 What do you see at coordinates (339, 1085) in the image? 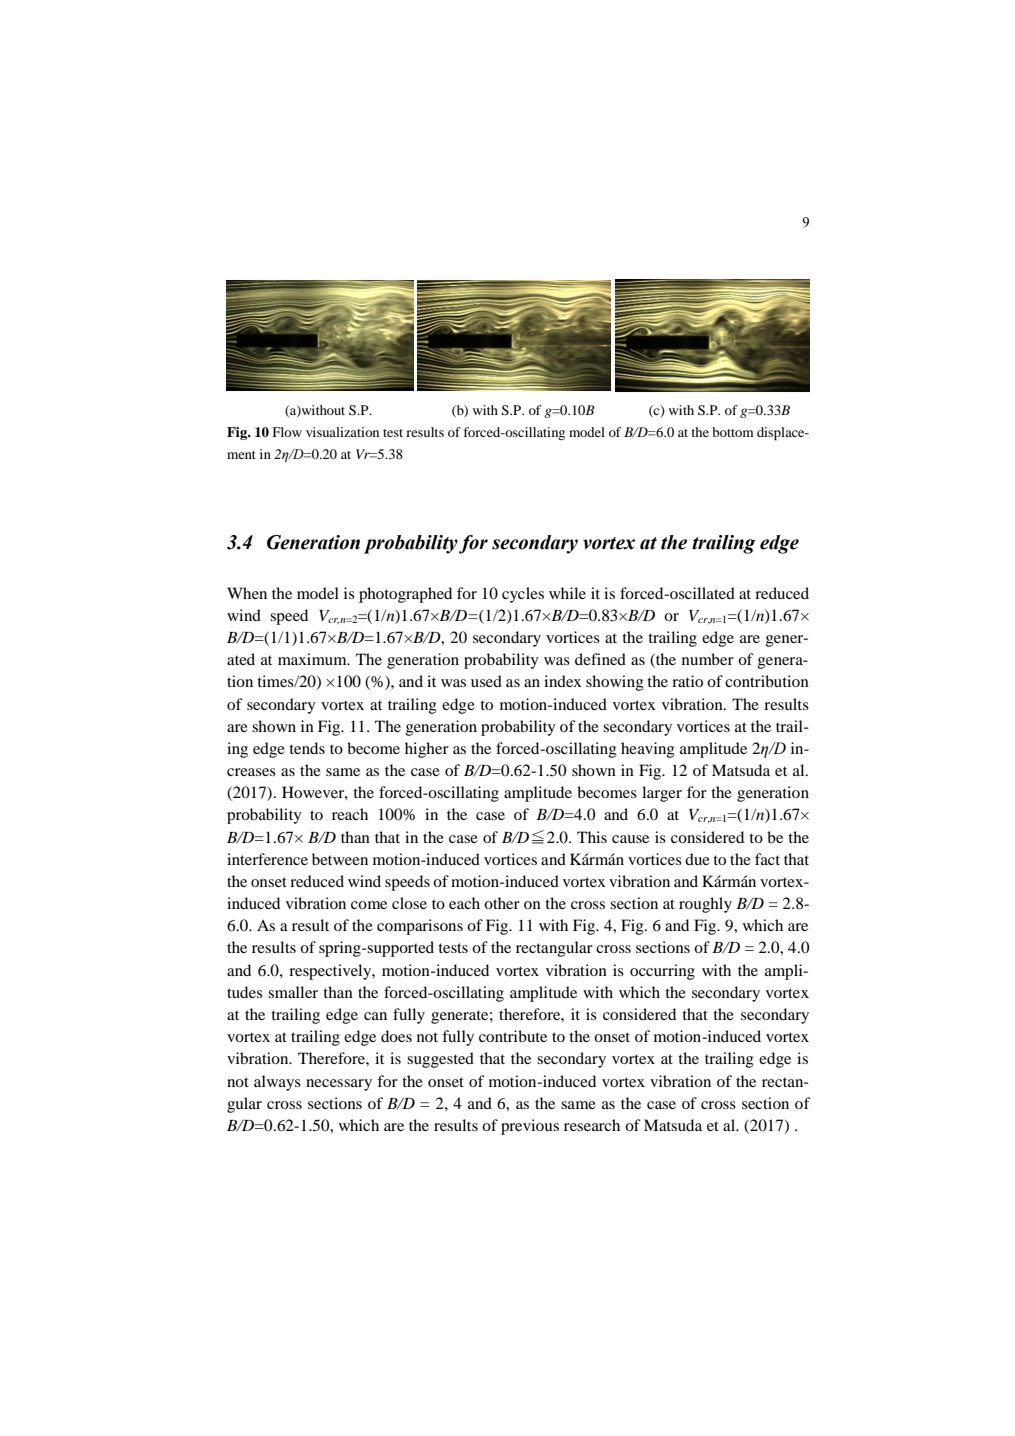
I see `necessary` at bounding box center [339, 1085].
